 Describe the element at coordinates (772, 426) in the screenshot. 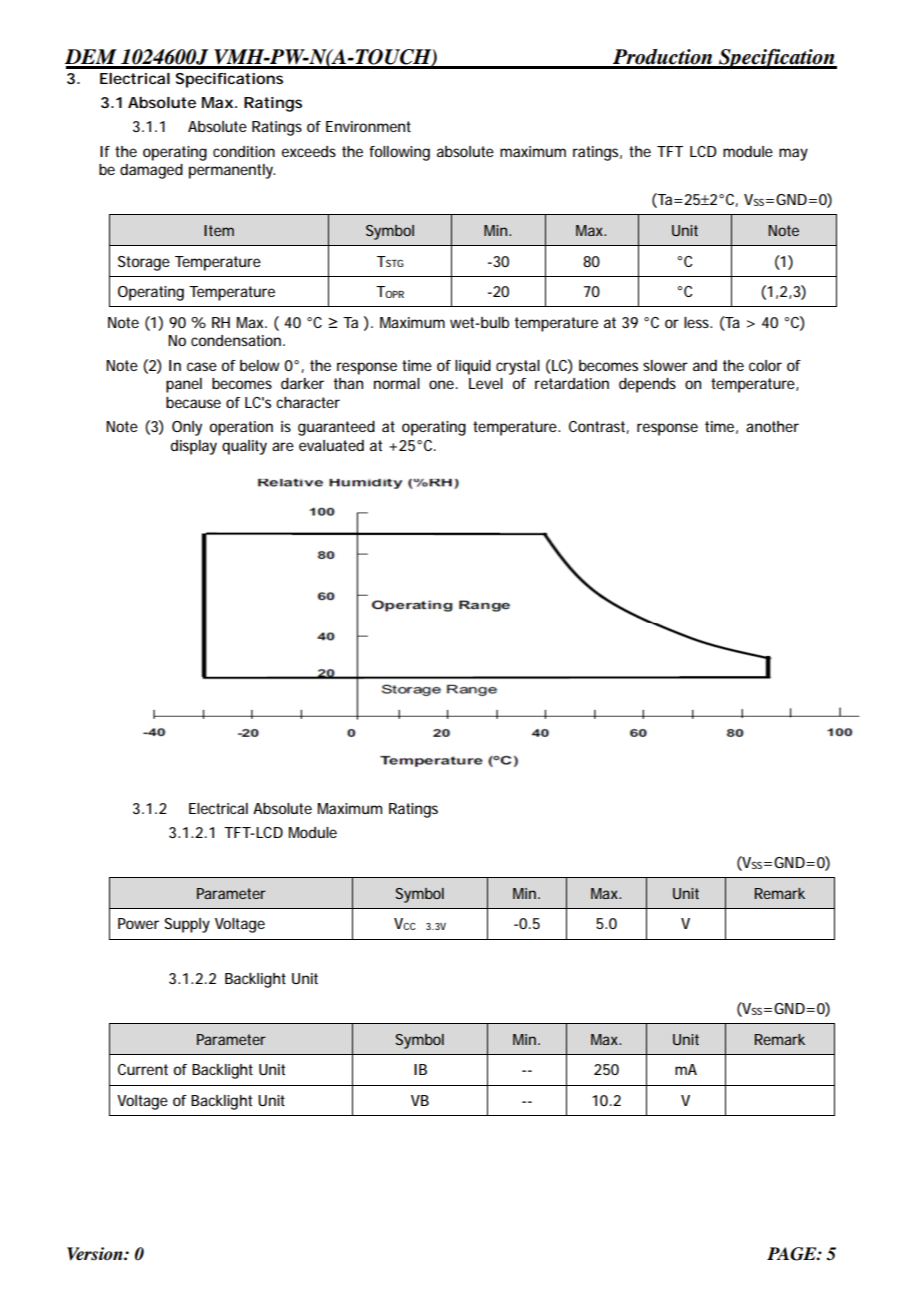

I see `another` at that location.
